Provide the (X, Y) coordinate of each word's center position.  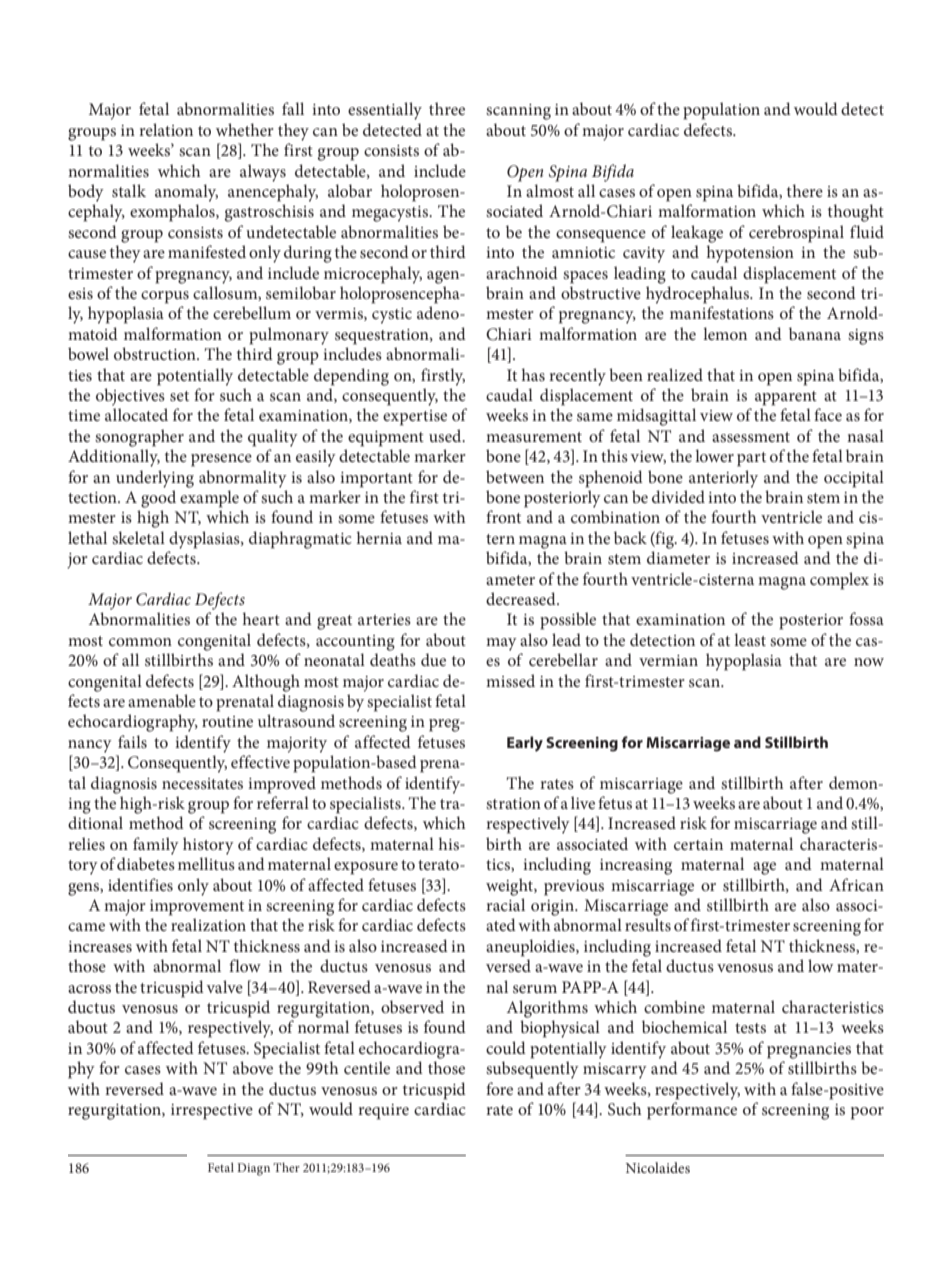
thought (856, 213)
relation (166, 129)
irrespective (212, 1112)
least (750, 639)
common (140, 642)
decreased (522, 598)
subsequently (532, 1070)
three (447, 108)
